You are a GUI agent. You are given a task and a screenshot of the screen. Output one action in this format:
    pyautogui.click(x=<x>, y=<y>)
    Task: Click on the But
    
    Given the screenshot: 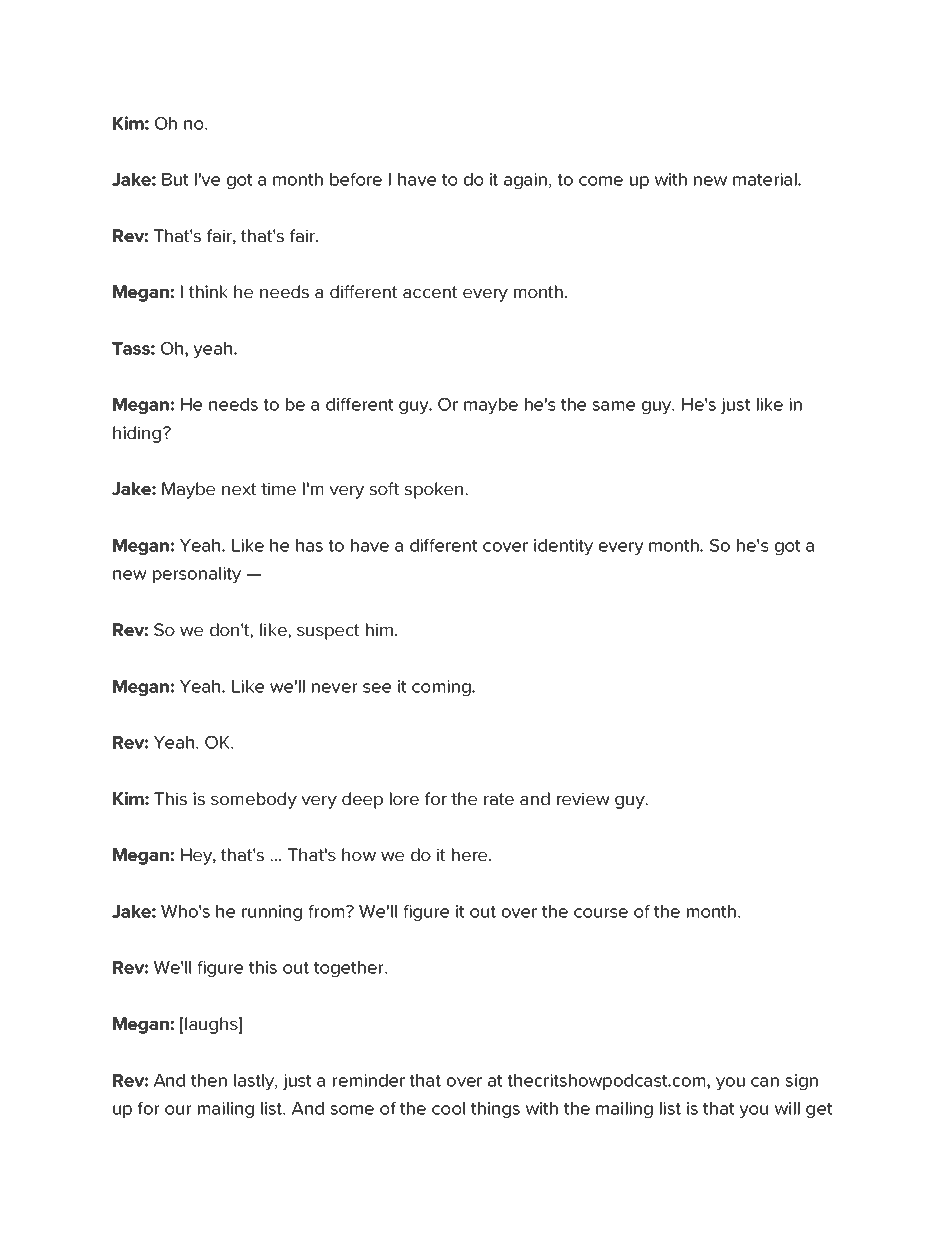 What is the action you would take?
    pyautogui.click(x=175, y=179)
